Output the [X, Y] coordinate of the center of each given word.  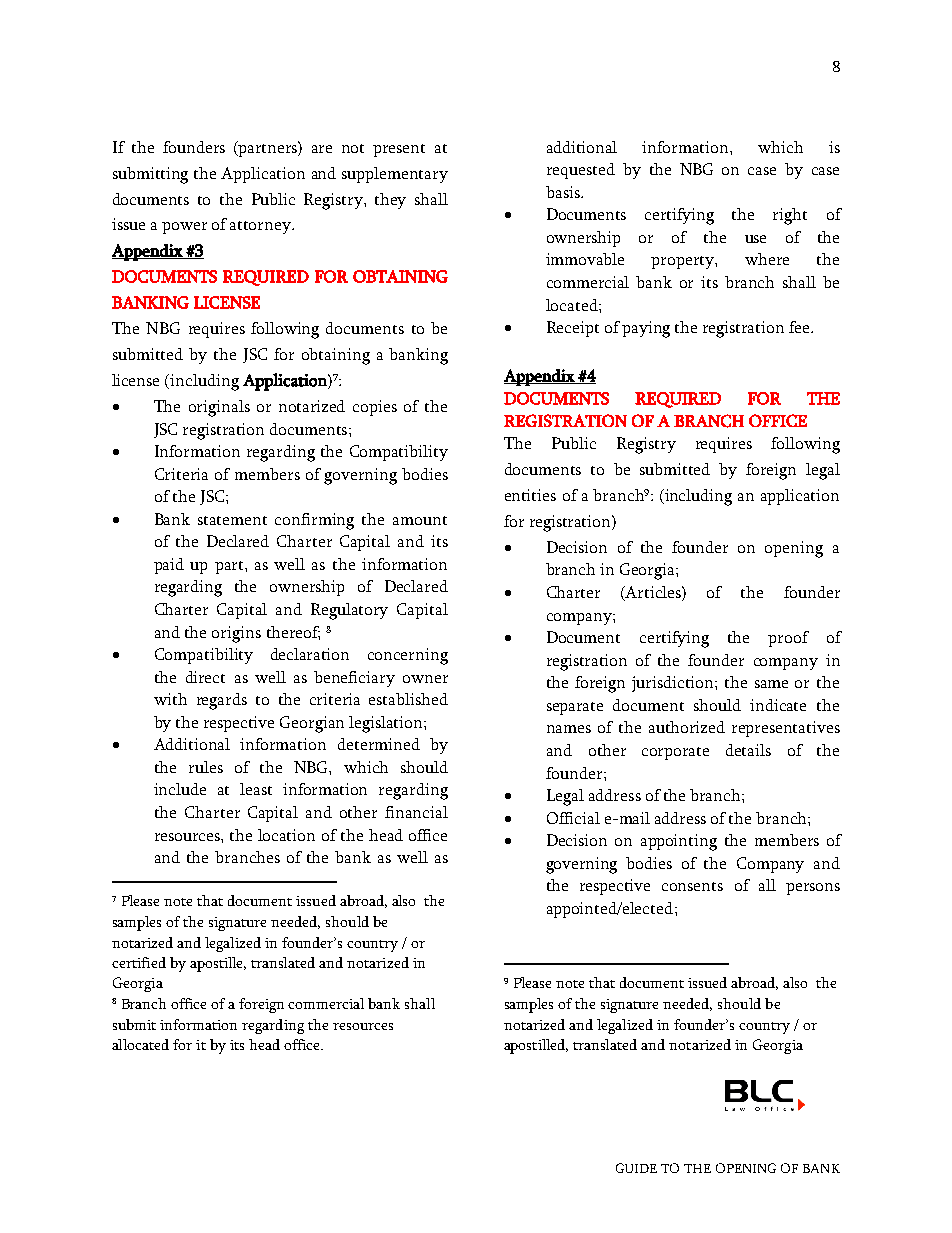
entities [530, 495]
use [755, 239]
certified [139, 962]
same [771, 684]
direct [205, 677]
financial [416, 812]
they [390, 201]
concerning [408, 656]
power [184, 228]
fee [800, 327]
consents [692, 886]
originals [219, 408]
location [286, 835]
